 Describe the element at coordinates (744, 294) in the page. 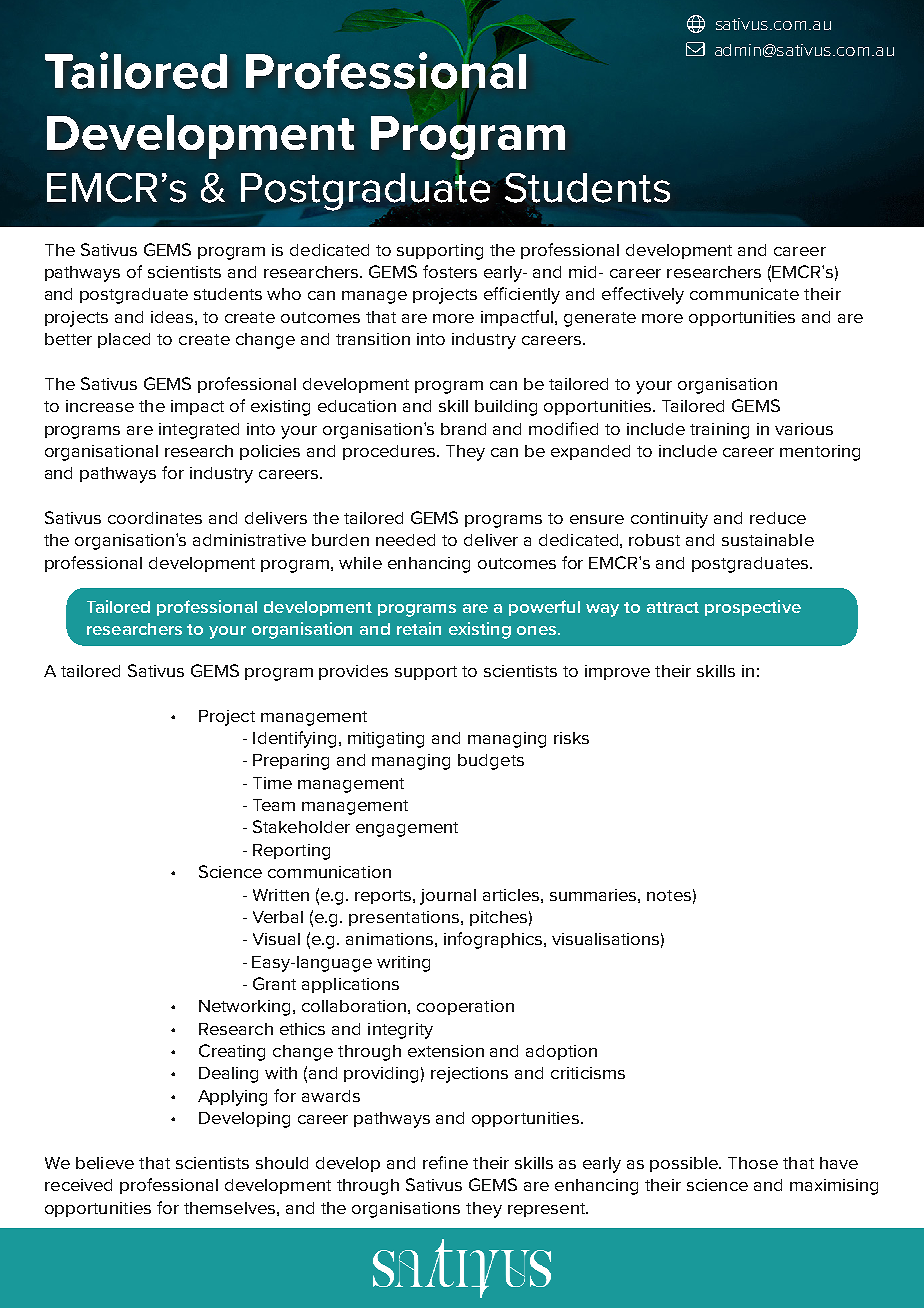

I see `communicate` at that location.
